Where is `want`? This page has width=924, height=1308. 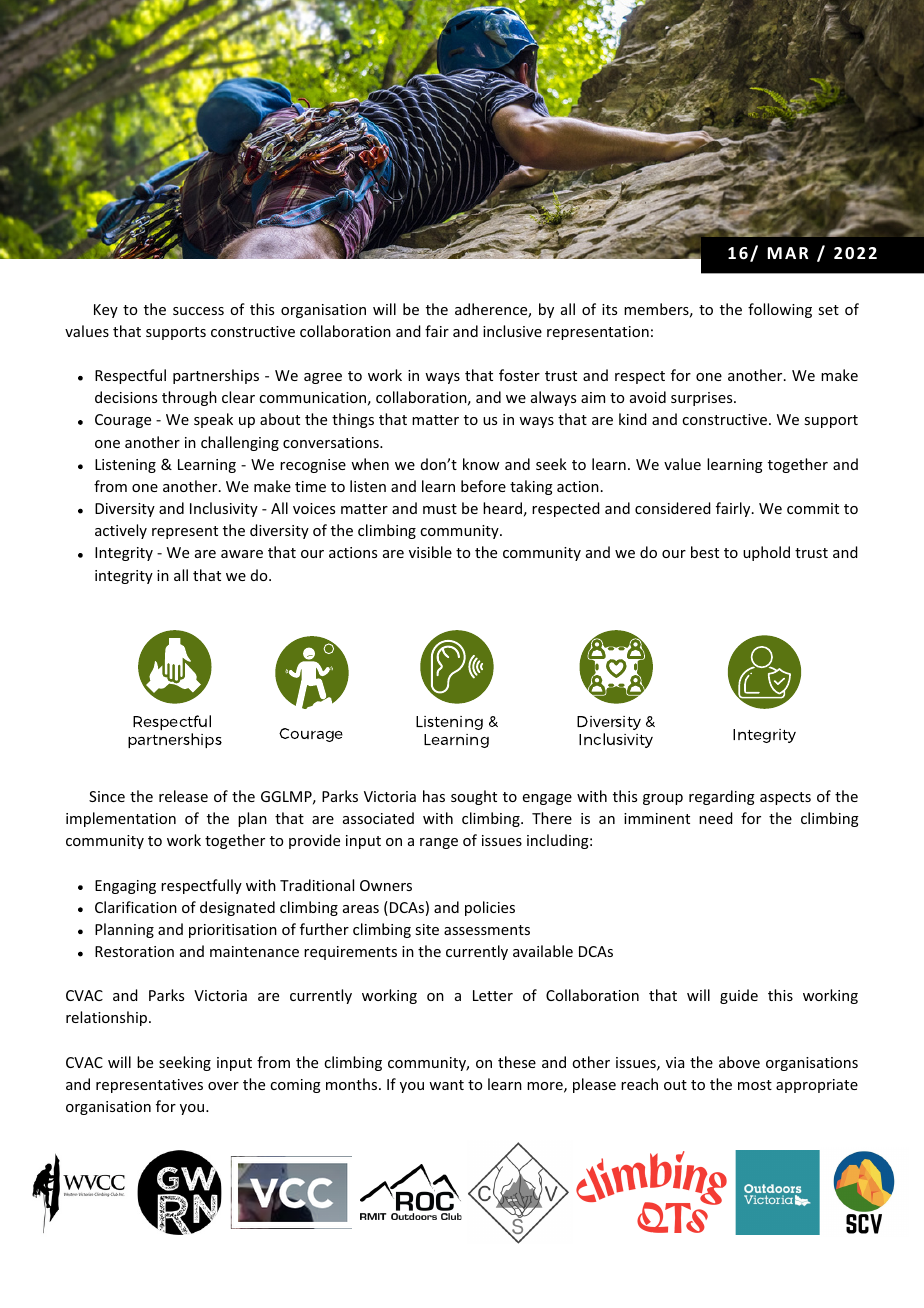
want is located at coordinates (446, 1085).
